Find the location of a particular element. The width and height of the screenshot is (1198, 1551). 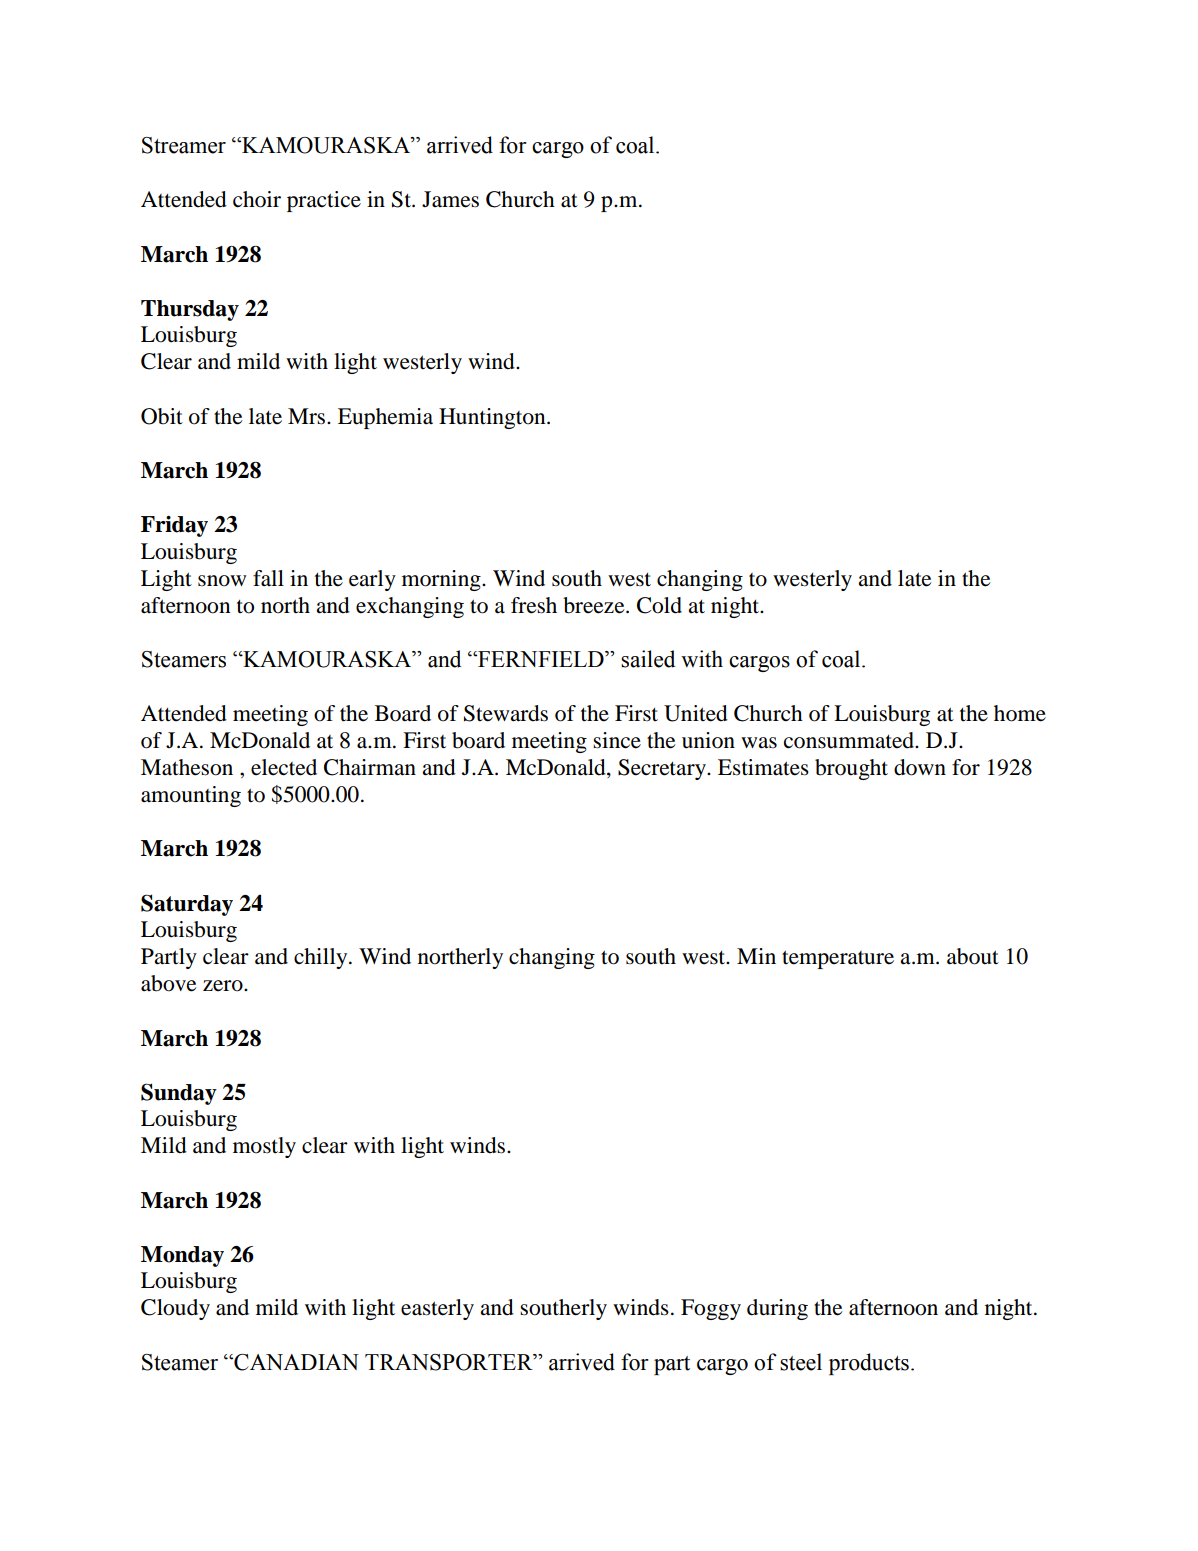

sailed is located at coordinates (648, 659).
